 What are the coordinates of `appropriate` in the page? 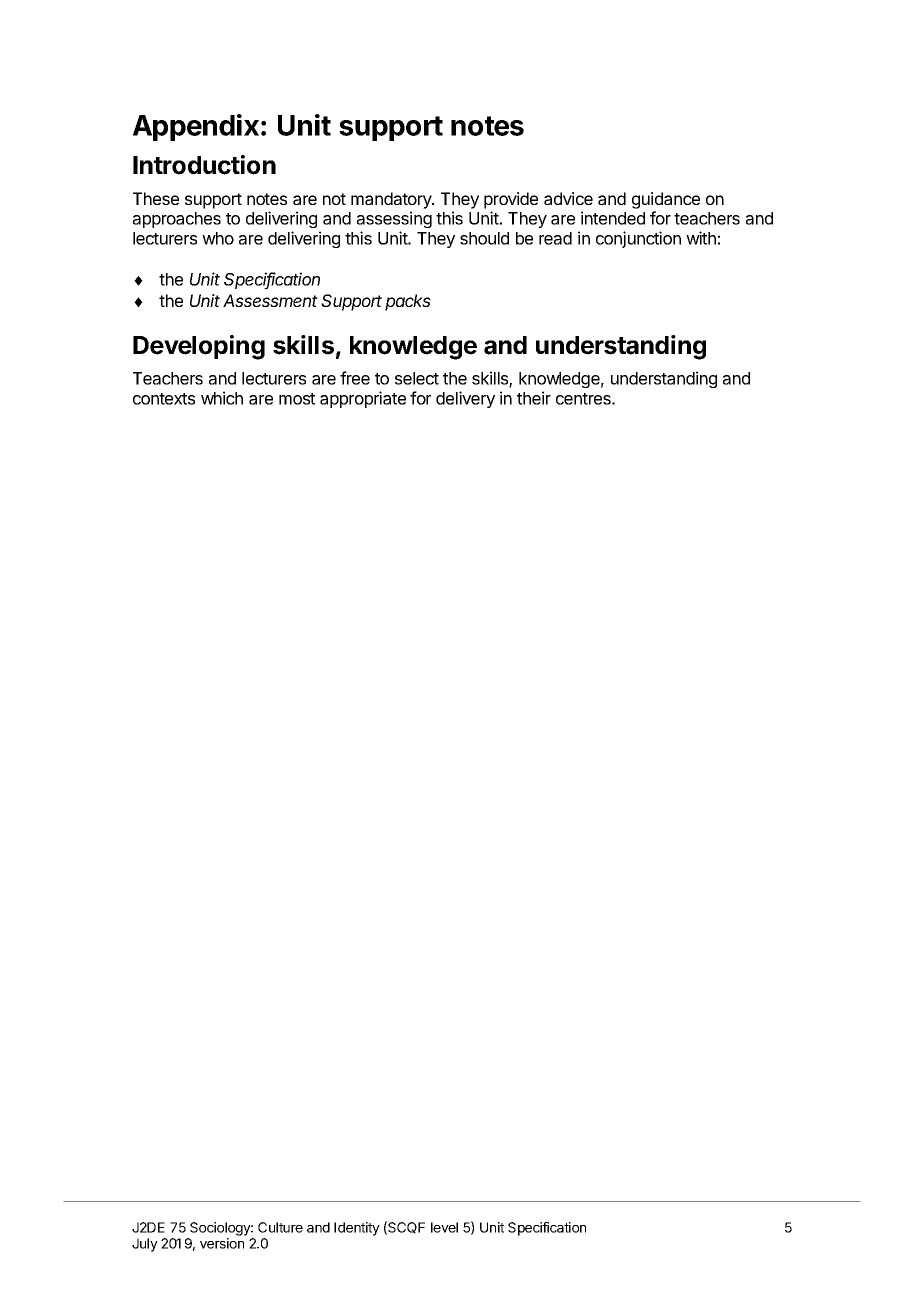 It's located at (363, 399).
